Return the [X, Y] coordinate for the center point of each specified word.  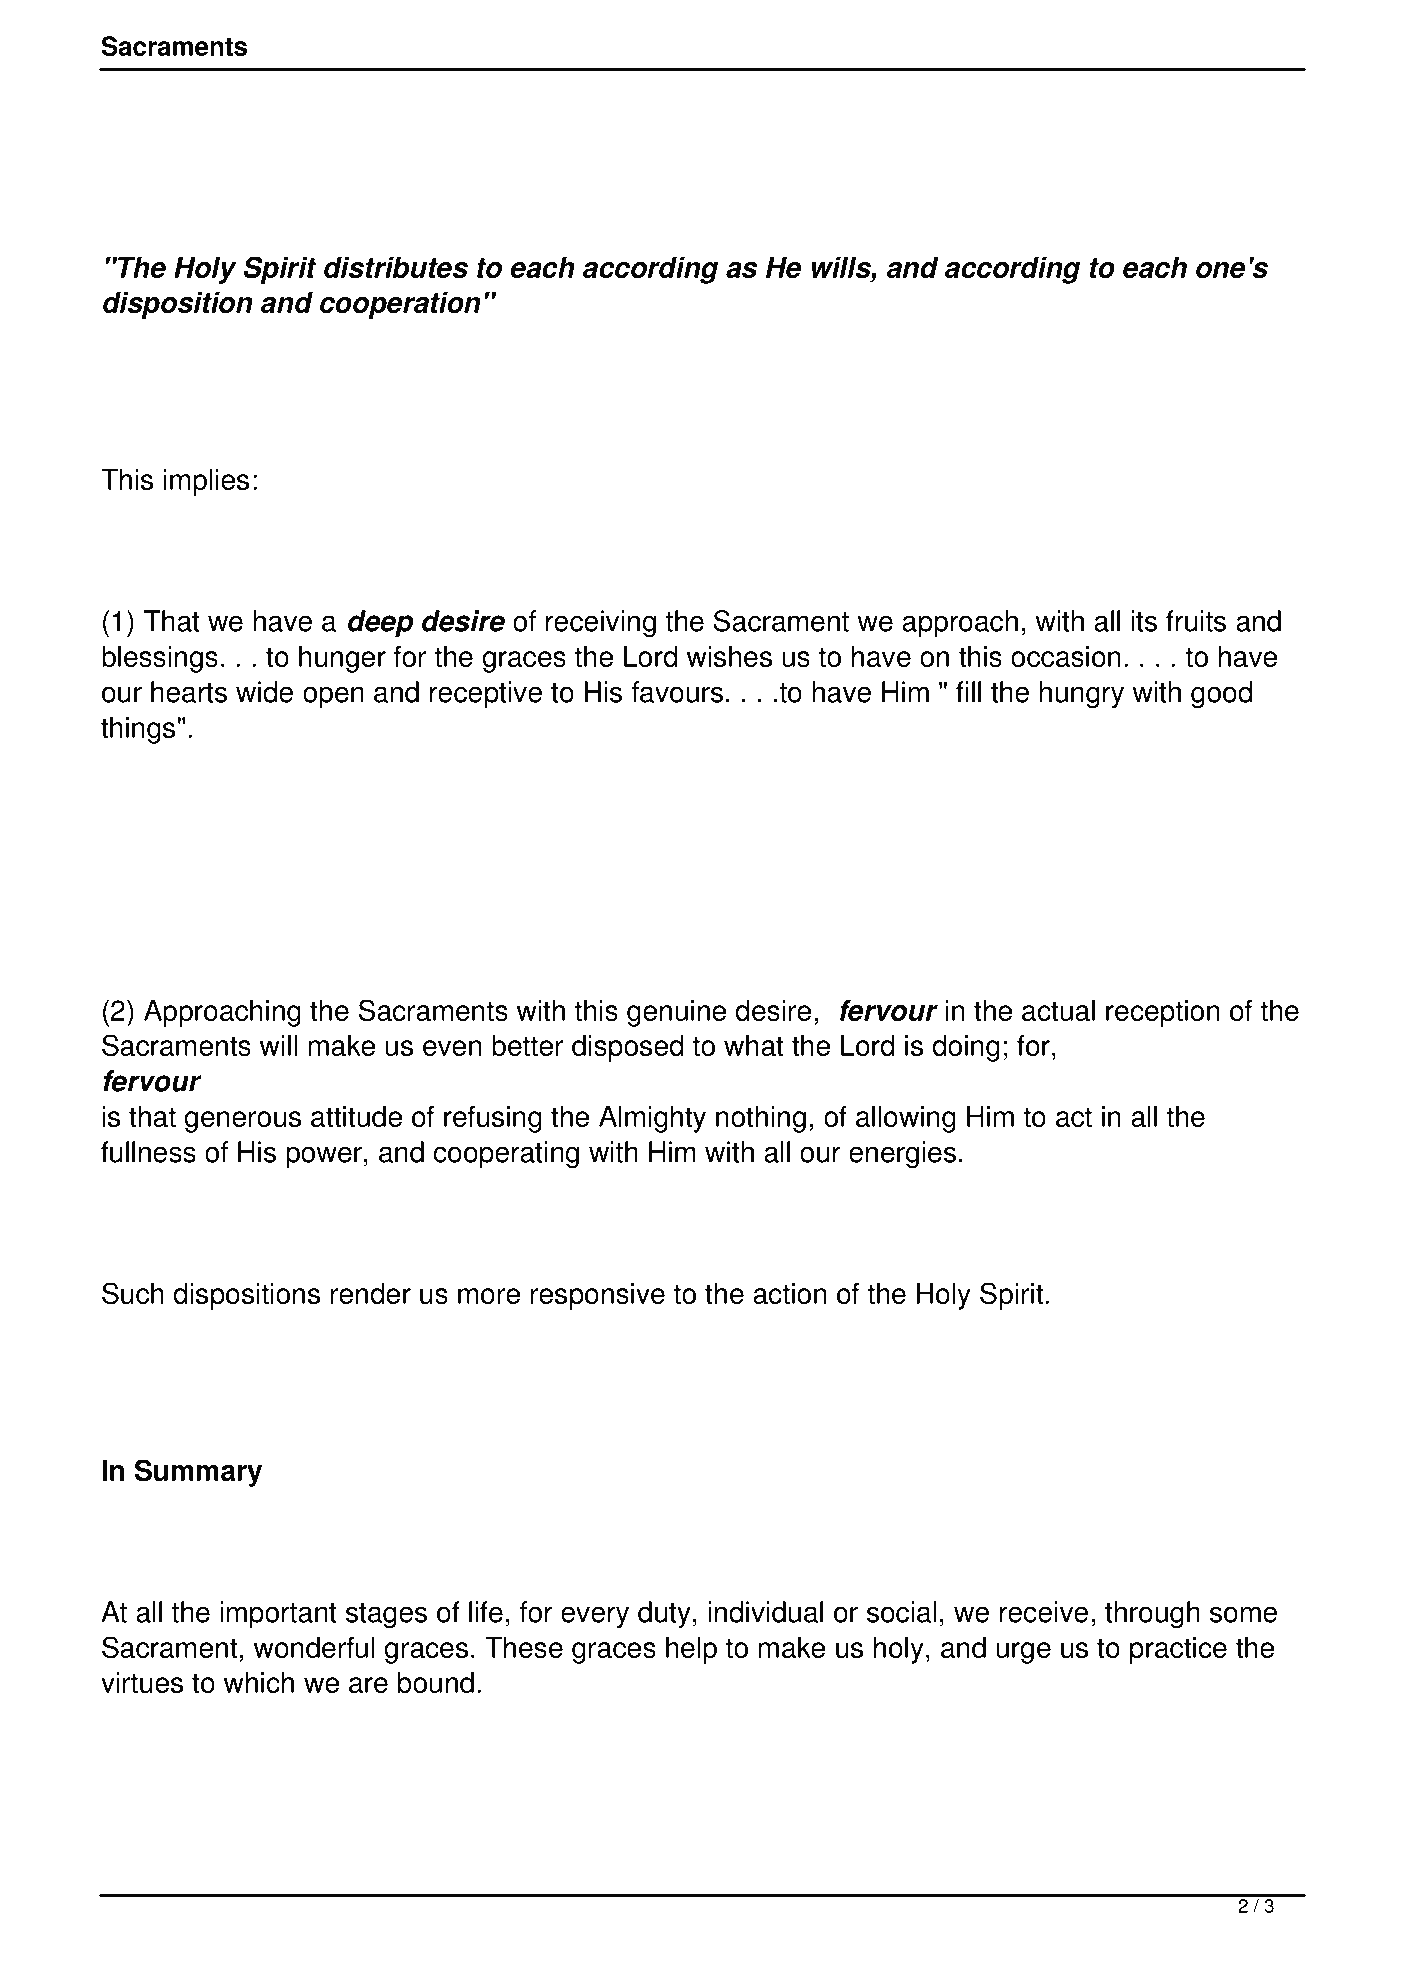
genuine [676, 1013]
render [371, 1293]
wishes [729, 656]
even [452, 1048]
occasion [1066, 656]
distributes [396, 267]
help [691, 1650]
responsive [598, 1296]
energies [902, 1154]
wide [264, 692]
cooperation [400, 305]
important [279, 1614]
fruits [1196, 621]
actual [1058, 1010]
